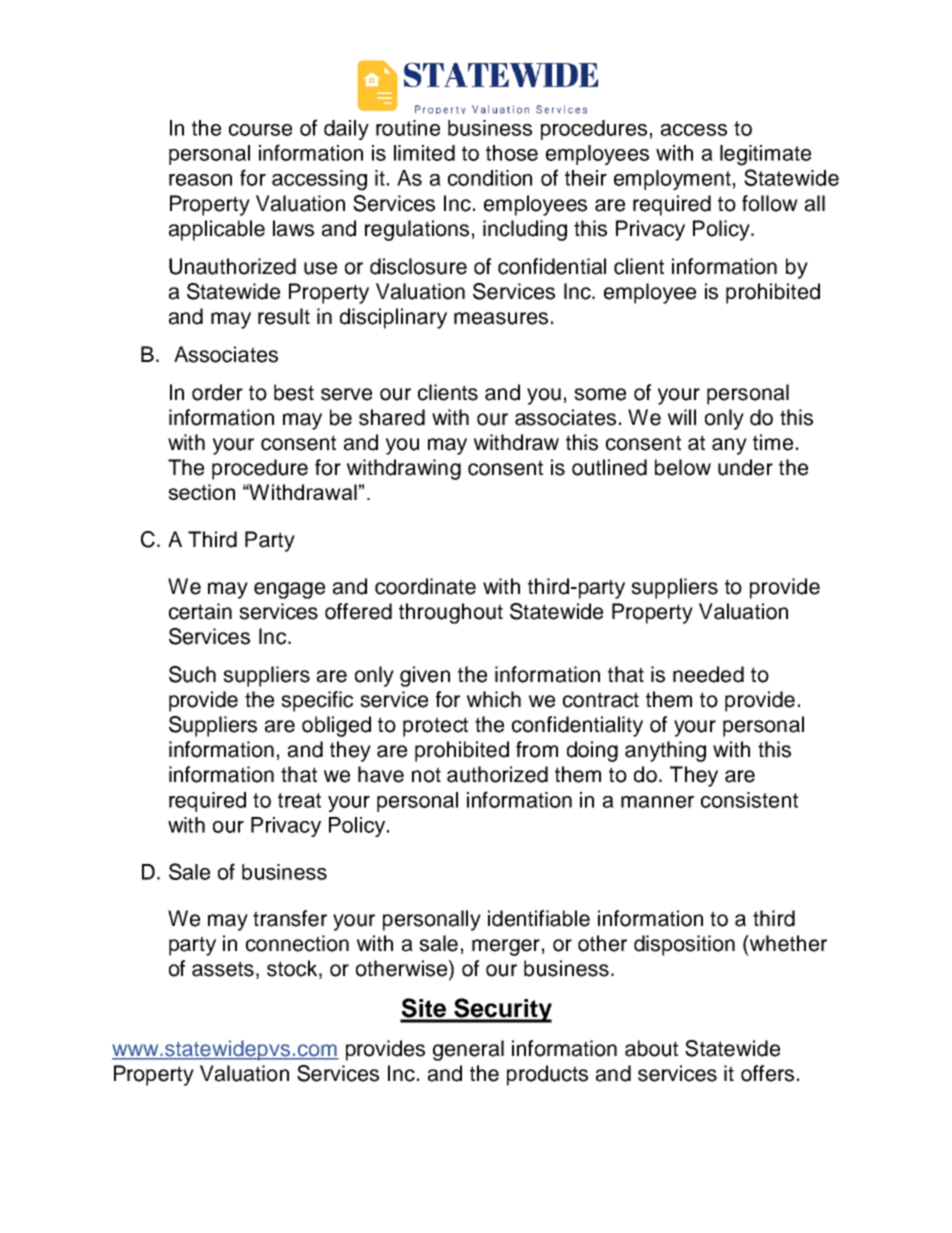 This document has width=952, height=1233. What do you see at coordinates (223, 969) in the document?
I see `assets` at bounding box center [223, 969].
